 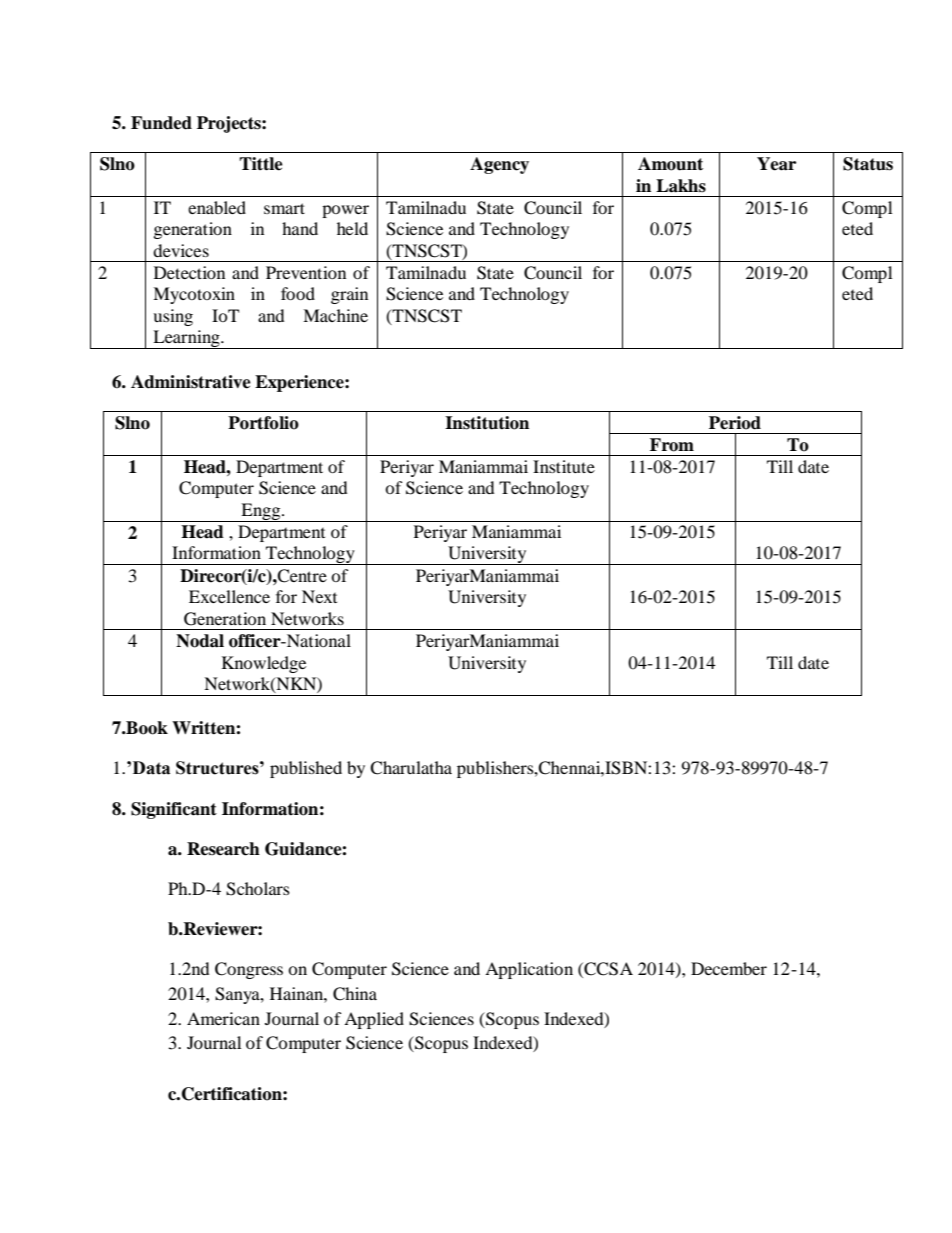 What do you see at coordinates (672, 445) in the screenshot?
I see `From` at bounding box center [672, 445].
